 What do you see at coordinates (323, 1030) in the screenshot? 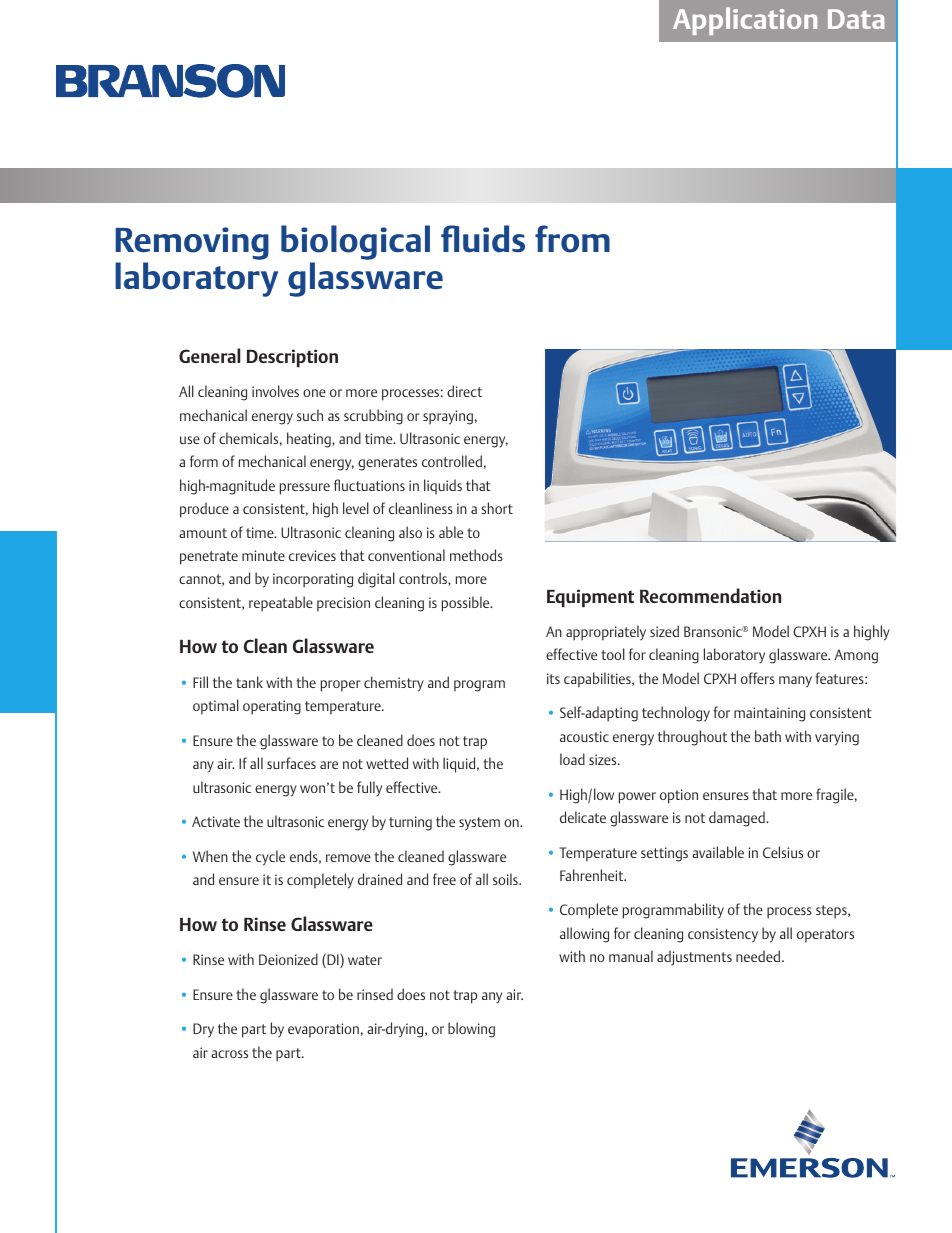
I see `evaporation` at bounding box center [323, 1030].
